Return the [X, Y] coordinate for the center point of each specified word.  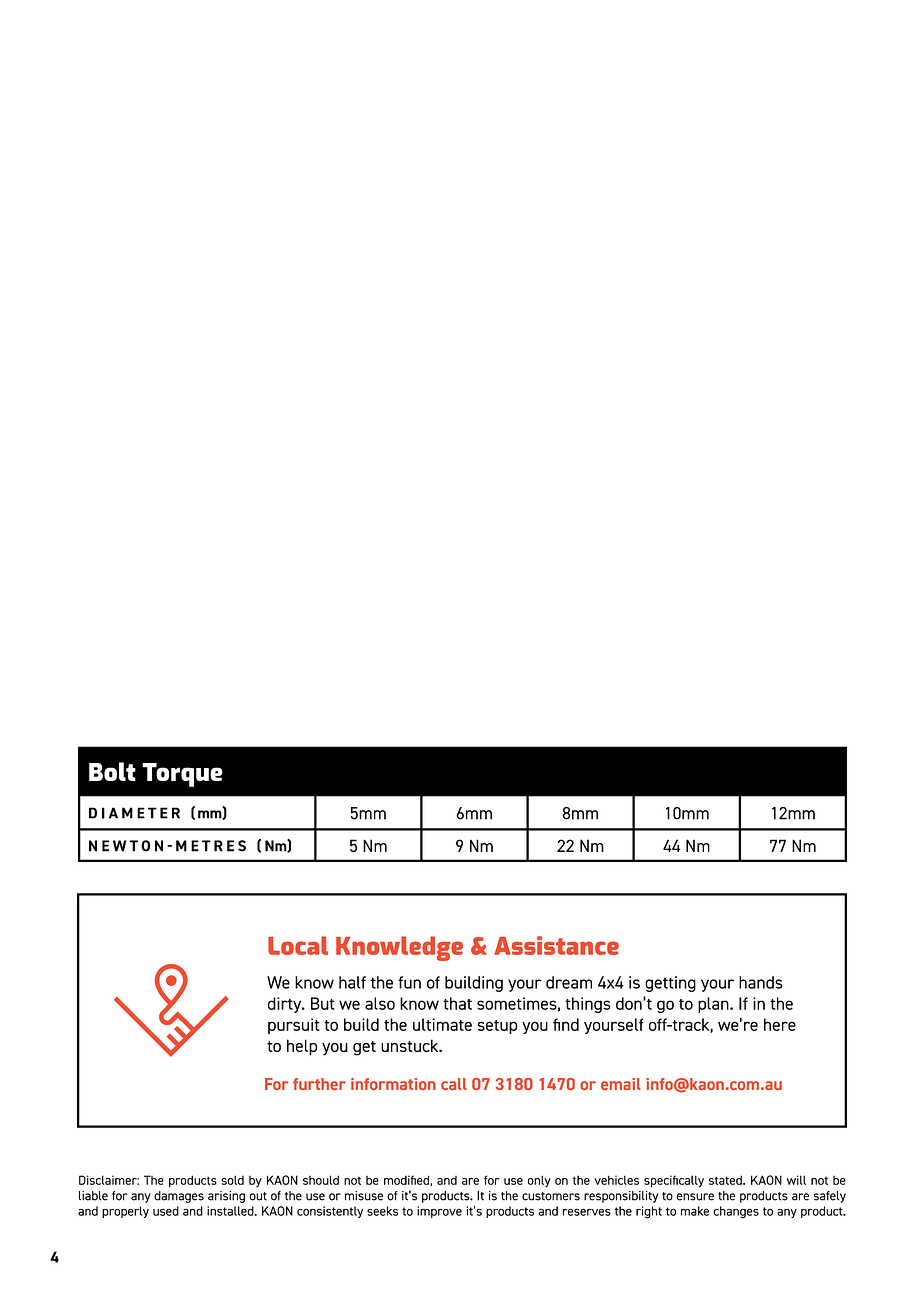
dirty [286, 1005]
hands [761, 982]
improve [439, 1212]
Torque [182, 775]
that [457, 1003]
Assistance [556, 945]
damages [179, 1197]
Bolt [112, 771]
